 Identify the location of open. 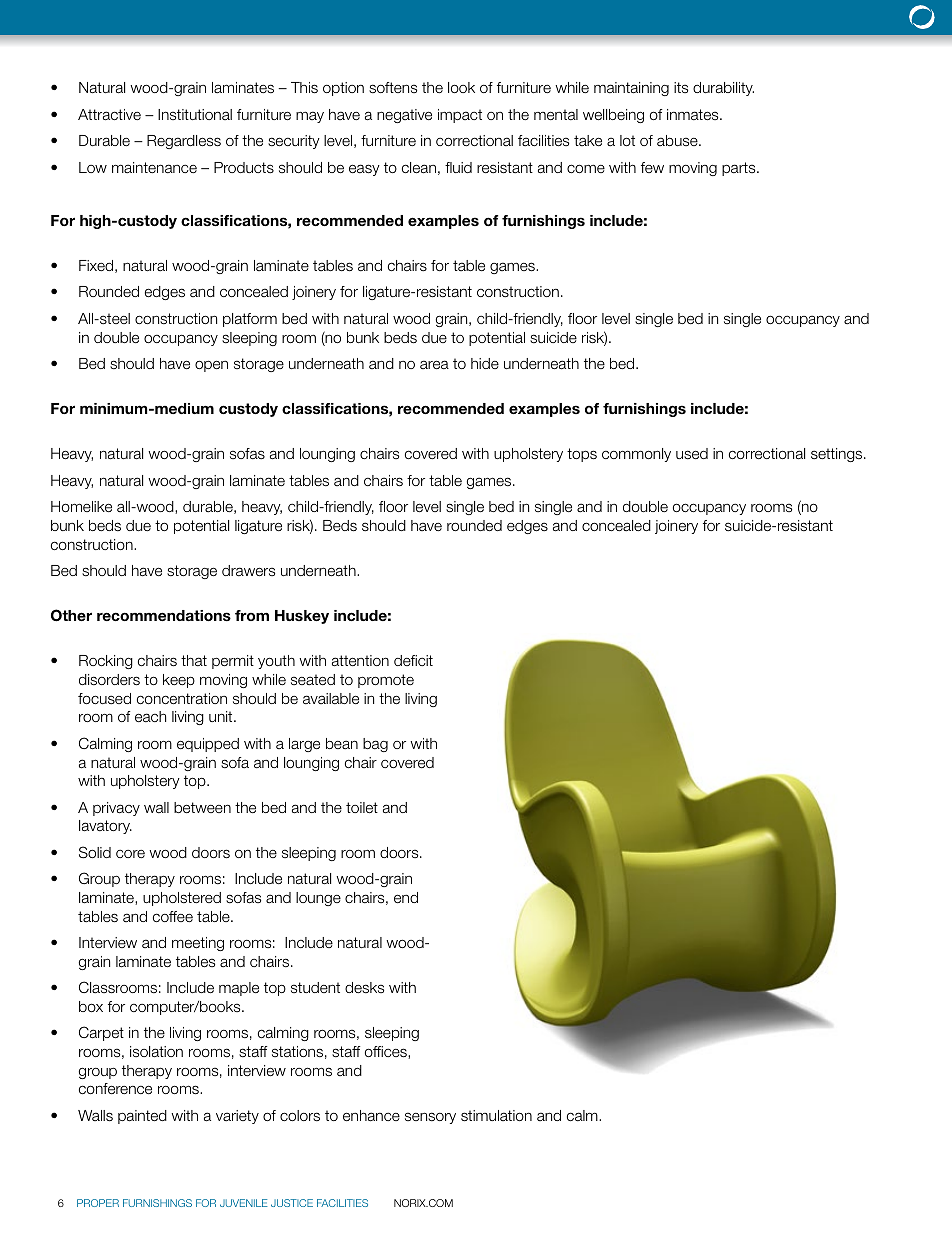
(211, 366).
